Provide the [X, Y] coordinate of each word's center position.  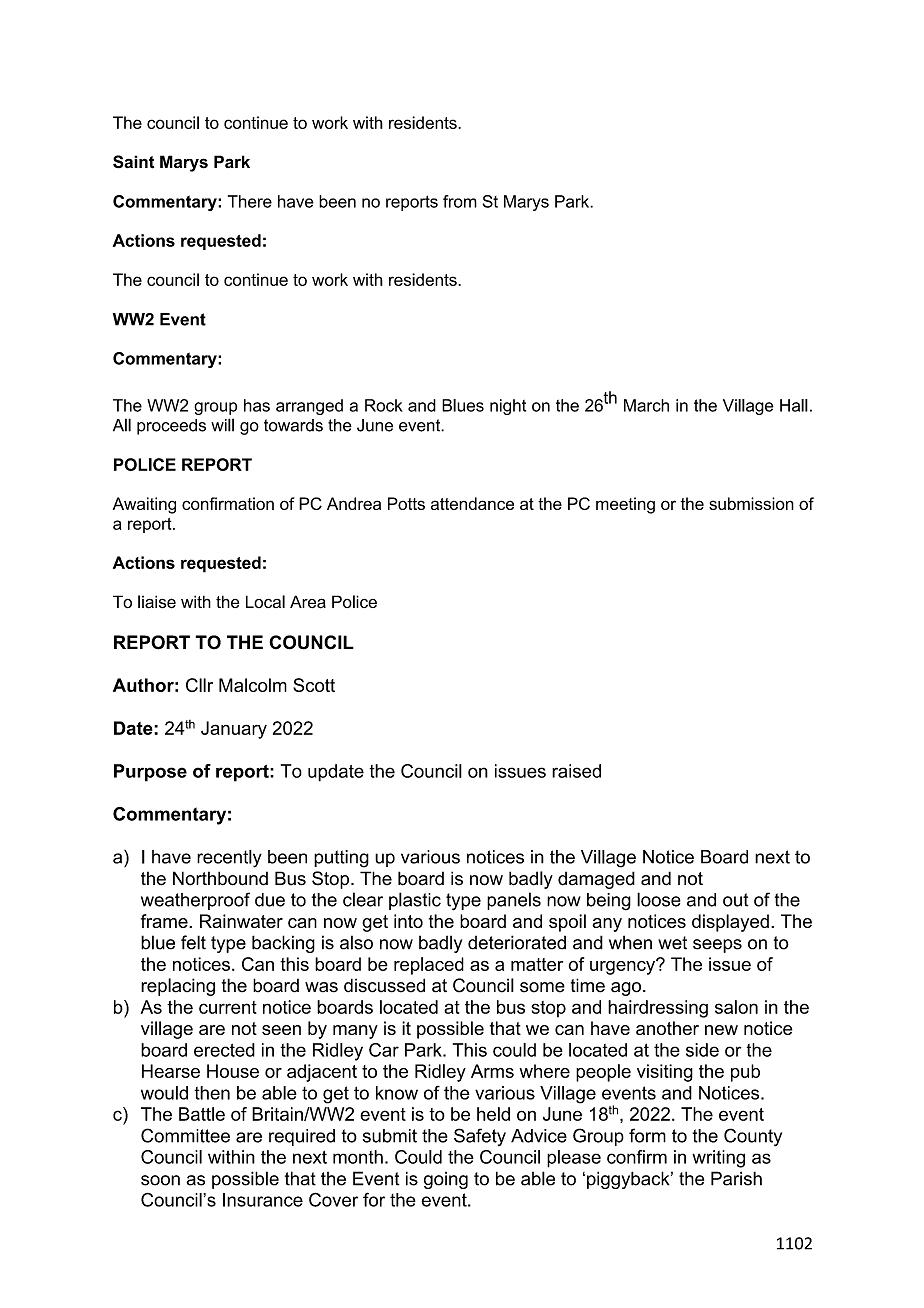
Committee [185, 1135]
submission [751, 503]
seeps [717, 946]
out [736, 900]
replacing [178, 987]
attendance [472, 503]
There [250, 201]
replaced [429, 966]
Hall [794, 405]
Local [265, 601]
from [460, 201]
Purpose [150, 773]
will [222, 425]
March [646, 405]
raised [576, 771]
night [508, 407]
